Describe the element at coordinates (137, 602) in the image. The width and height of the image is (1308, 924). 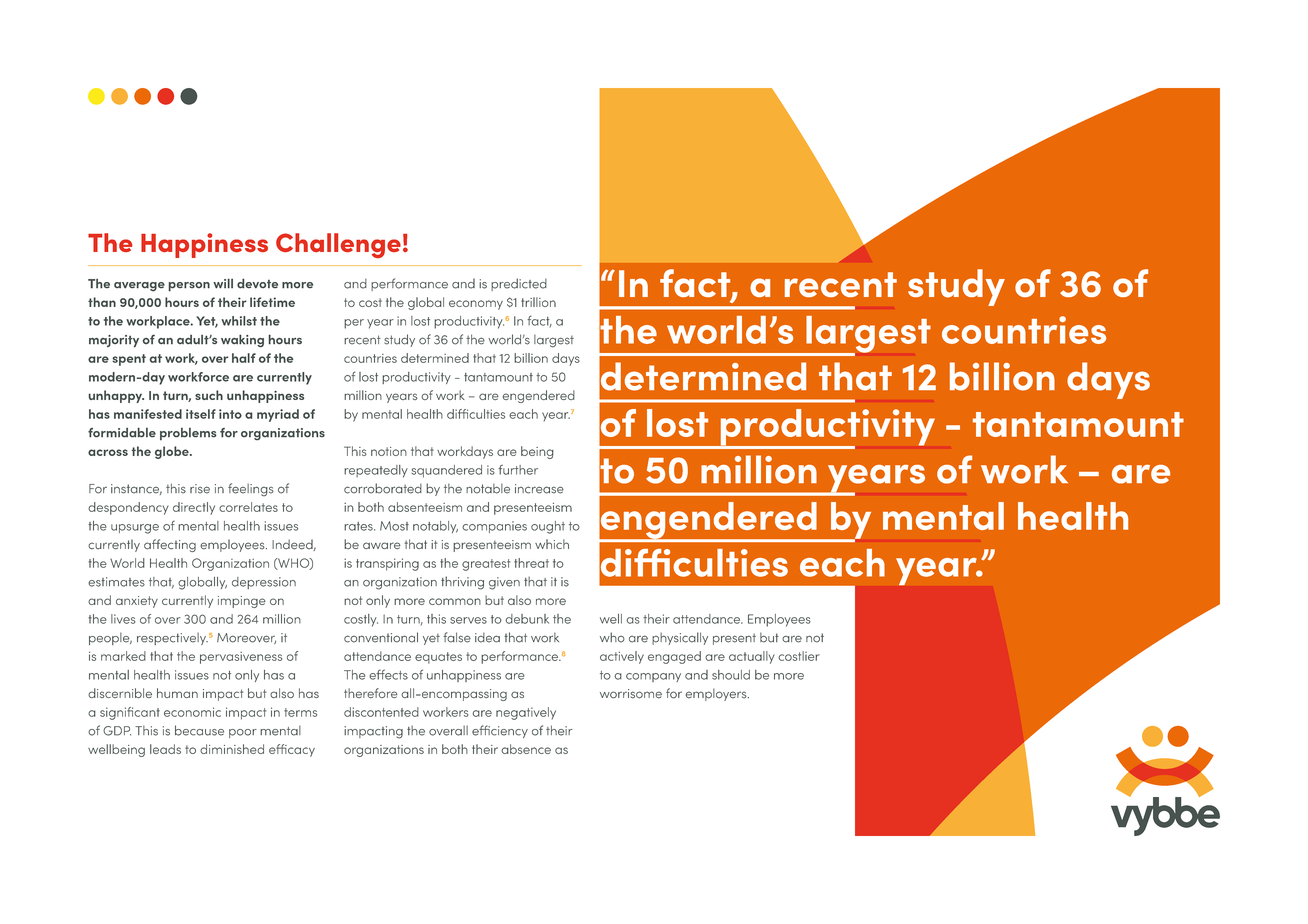
I see `anxiety` at that location.
